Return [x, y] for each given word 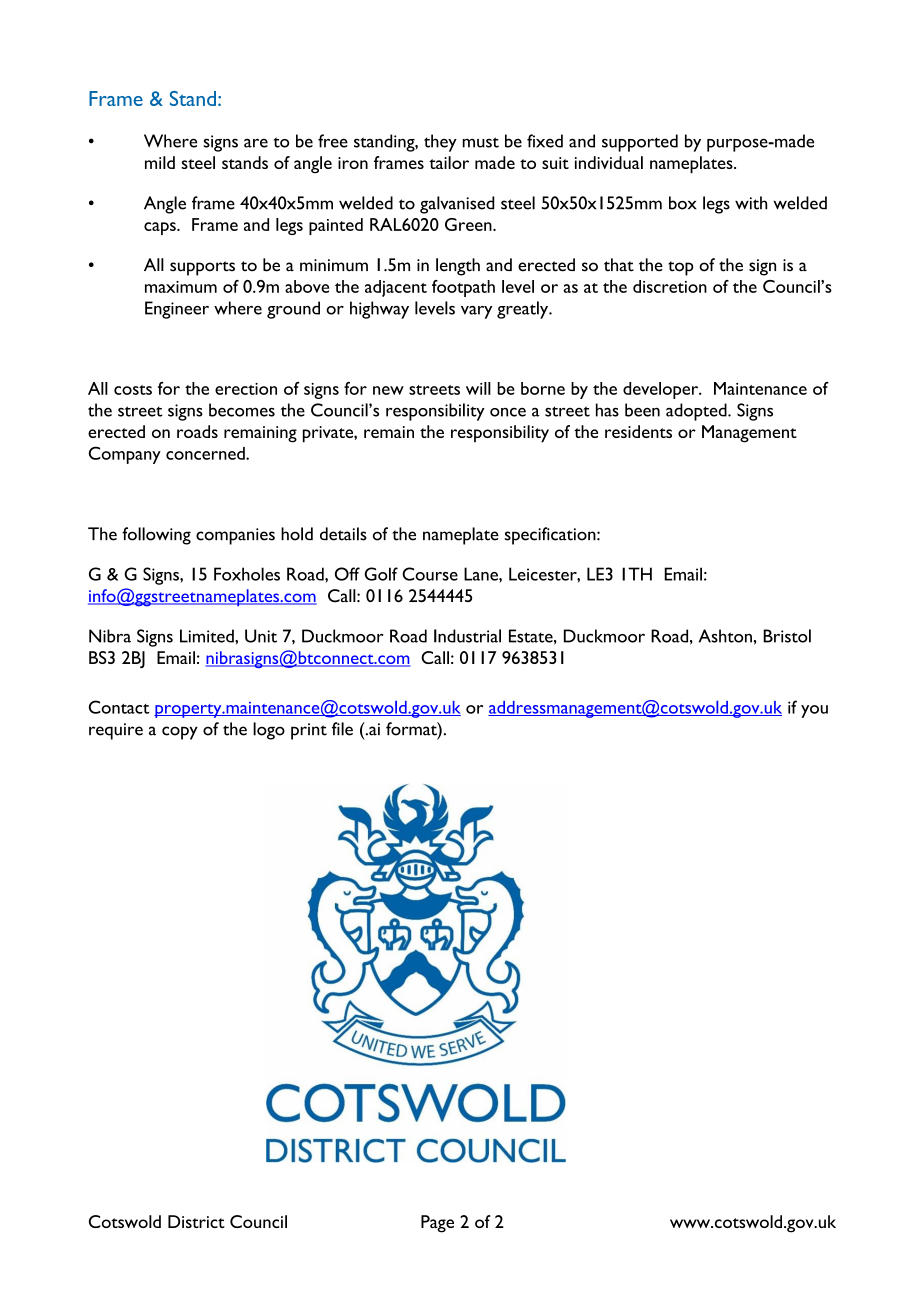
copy [180, 733]
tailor [449, 162]
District [196, 1221]
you [814, 711]
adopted [697, 412]
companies [235, 536]
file [342, 729]
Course [430, 574]
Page [437, 1224]
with [751, 203]
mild [160, 162]
